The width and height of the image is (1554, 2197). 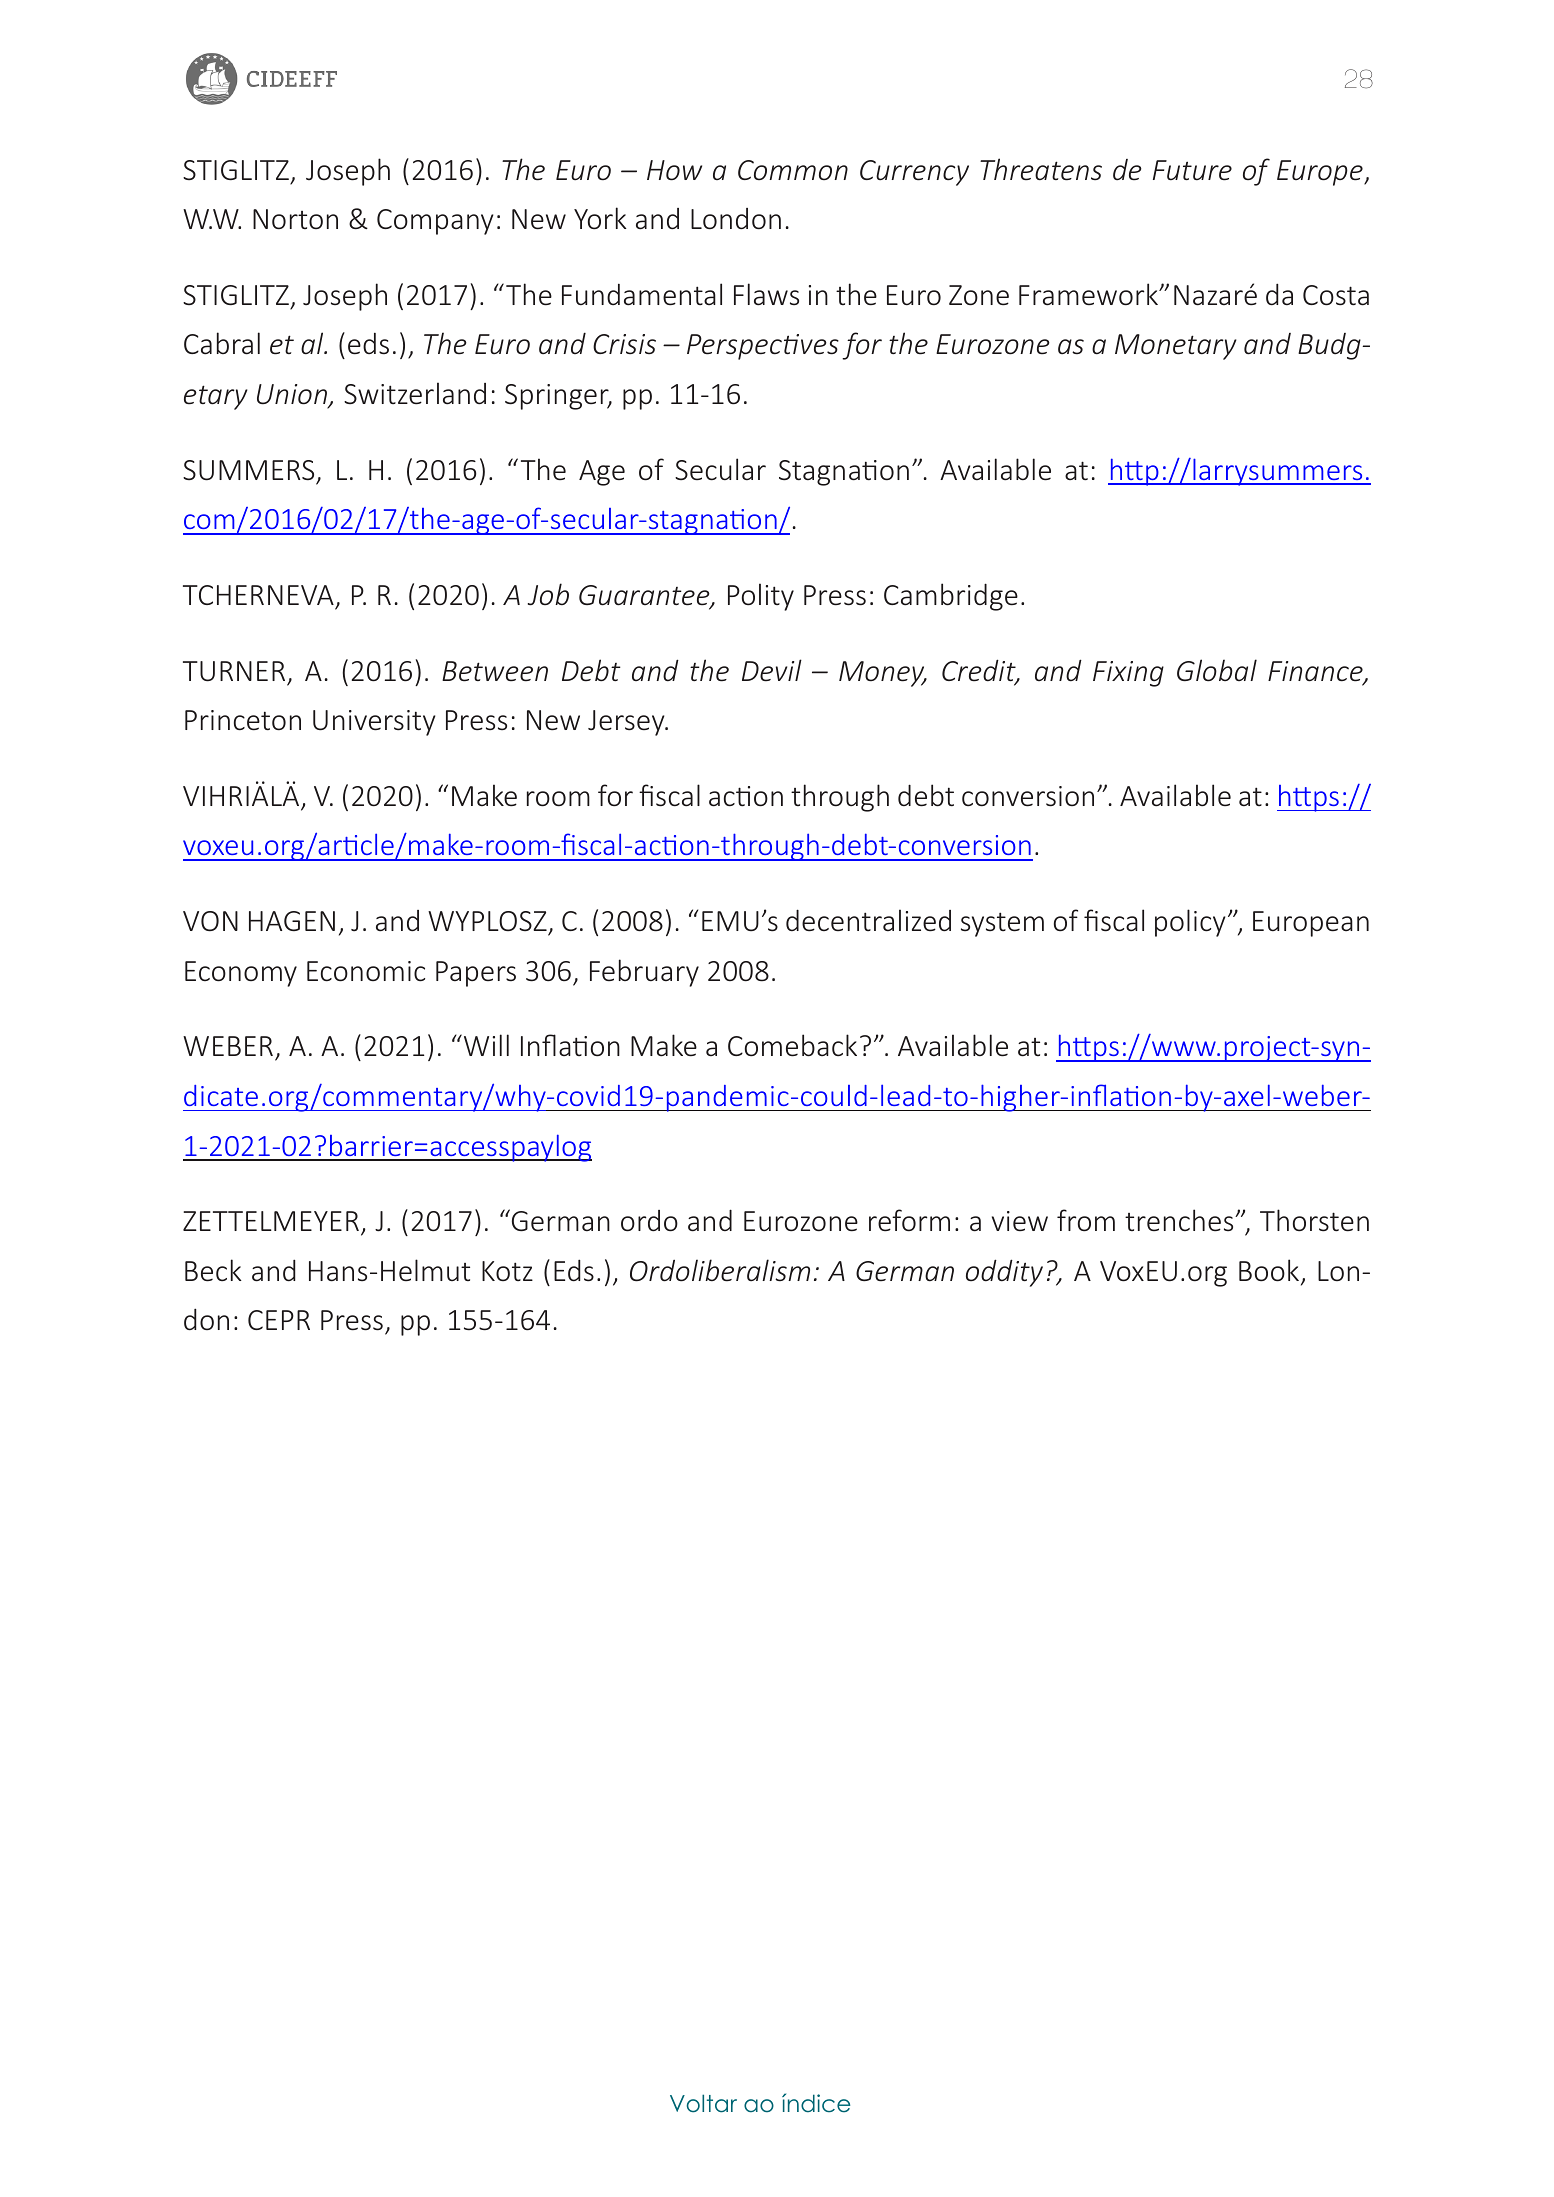 What do you see at coordinates (1217, 670) in the image?
I see `Global` at bounding box center [1217, 670].
